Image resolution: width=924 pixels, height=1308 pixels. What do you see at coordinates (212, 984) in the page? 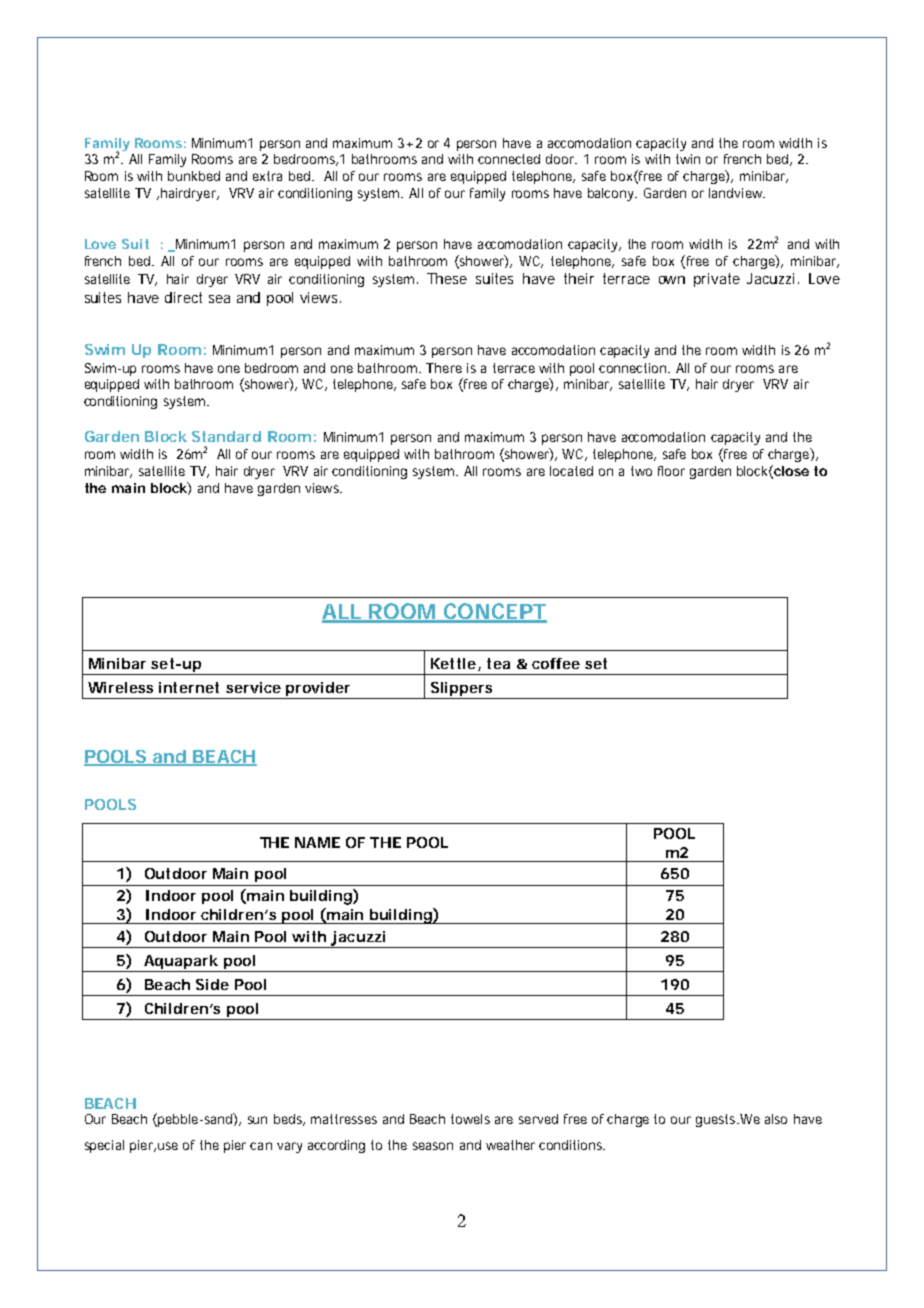
I see `Side` at bounding box center [212, 984].
